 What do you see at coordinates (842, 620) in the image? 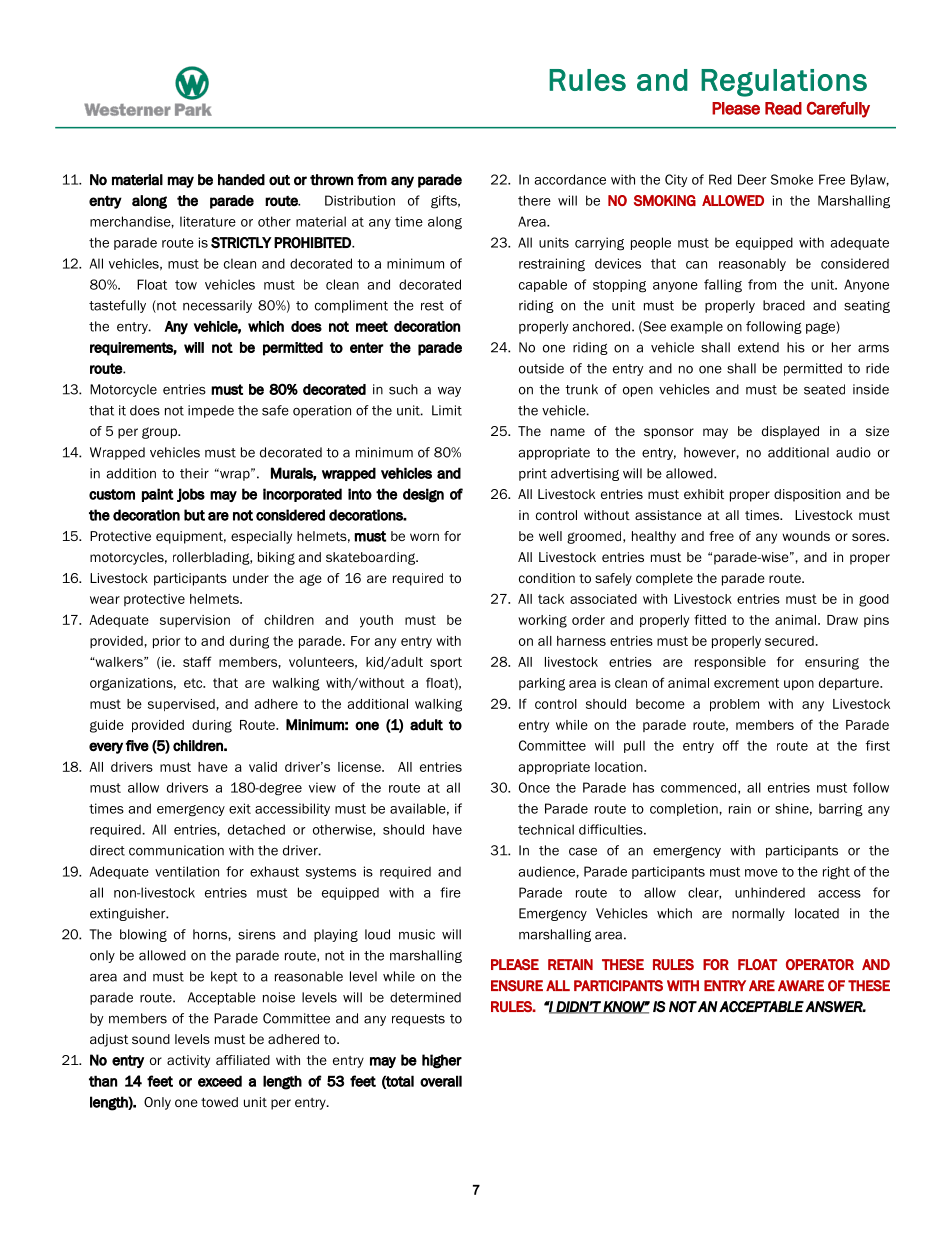
I see `Draw` at bounding box center [842, 620].
